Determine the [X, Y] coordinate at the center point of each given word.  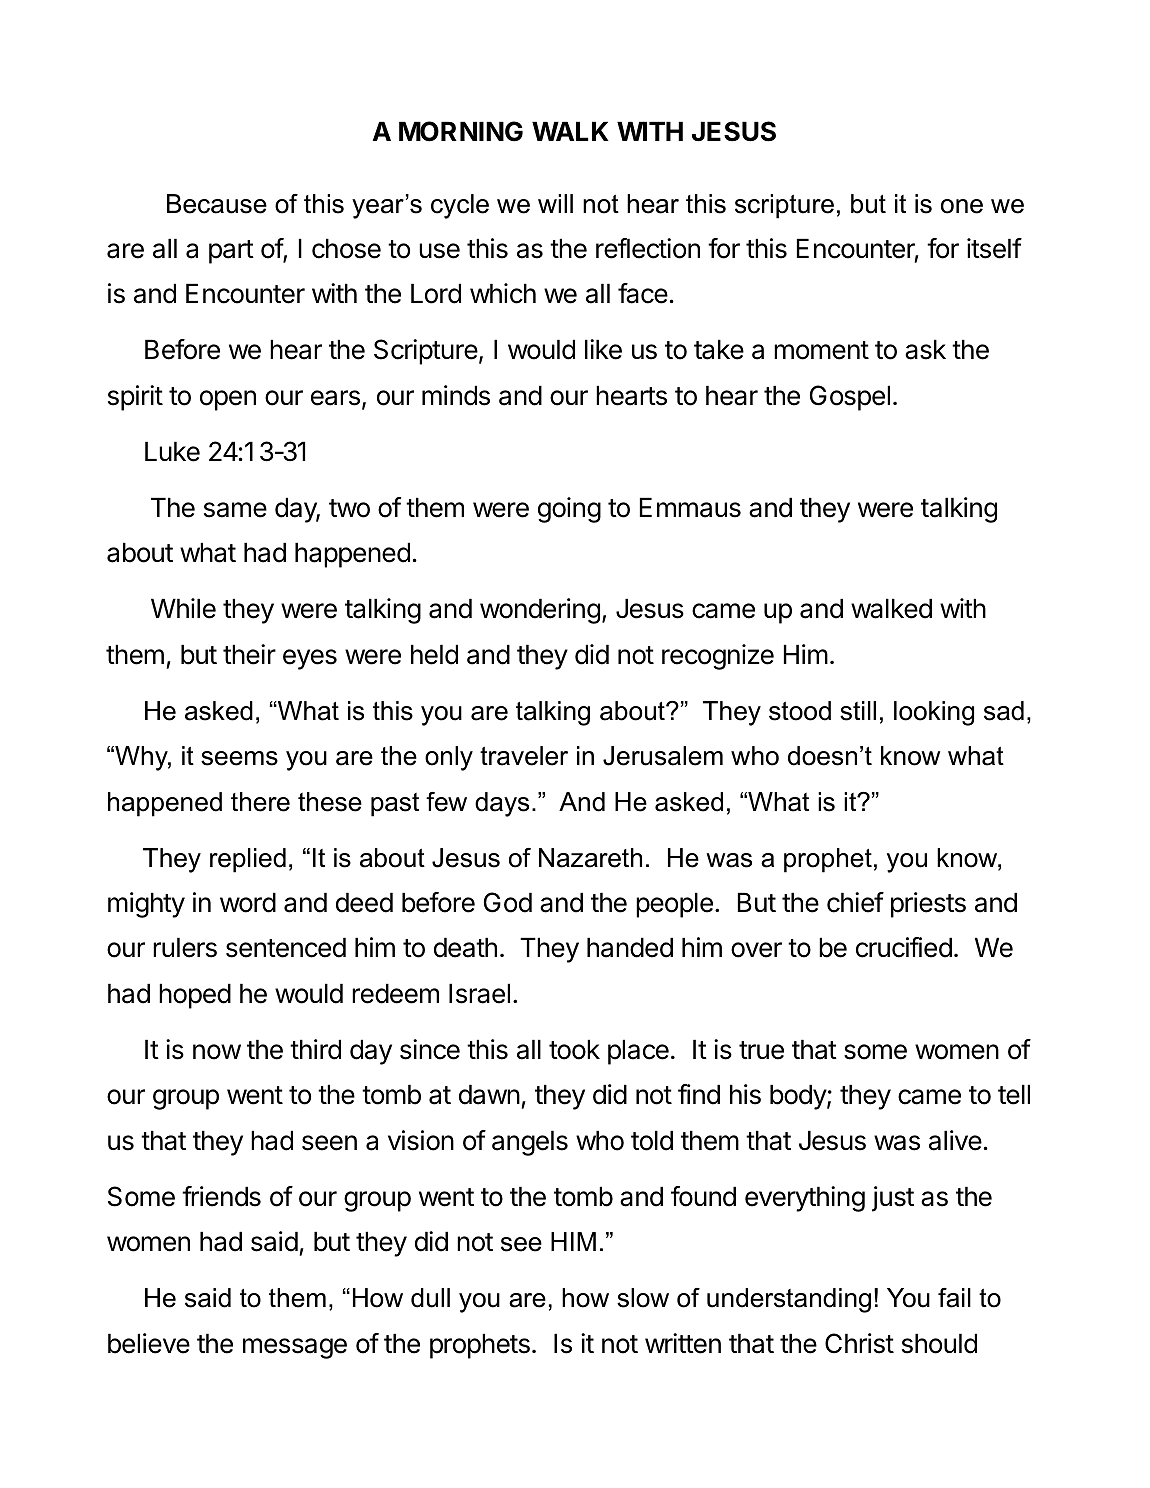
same [235, 510]
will [555, 203]
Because [217, 204]
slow [643, 1298]
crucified [904, 947]
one [962, 206]
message [295, 1348]
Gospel [850, 398]
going [569, 510]
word [248, 902]
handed [630, 947]
